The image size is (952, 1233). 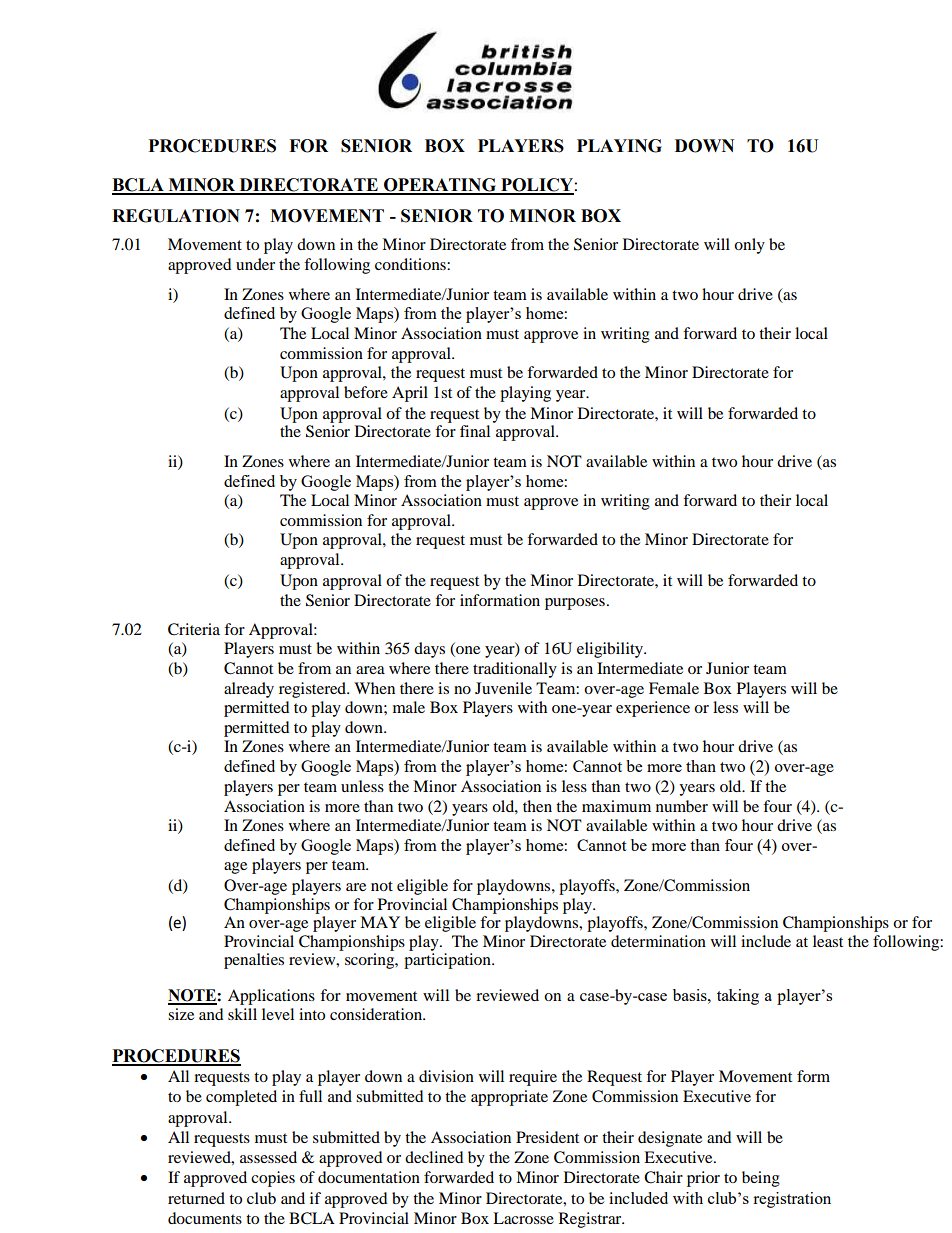 I want to click on Juvenile, so click(x=503, y=688).
